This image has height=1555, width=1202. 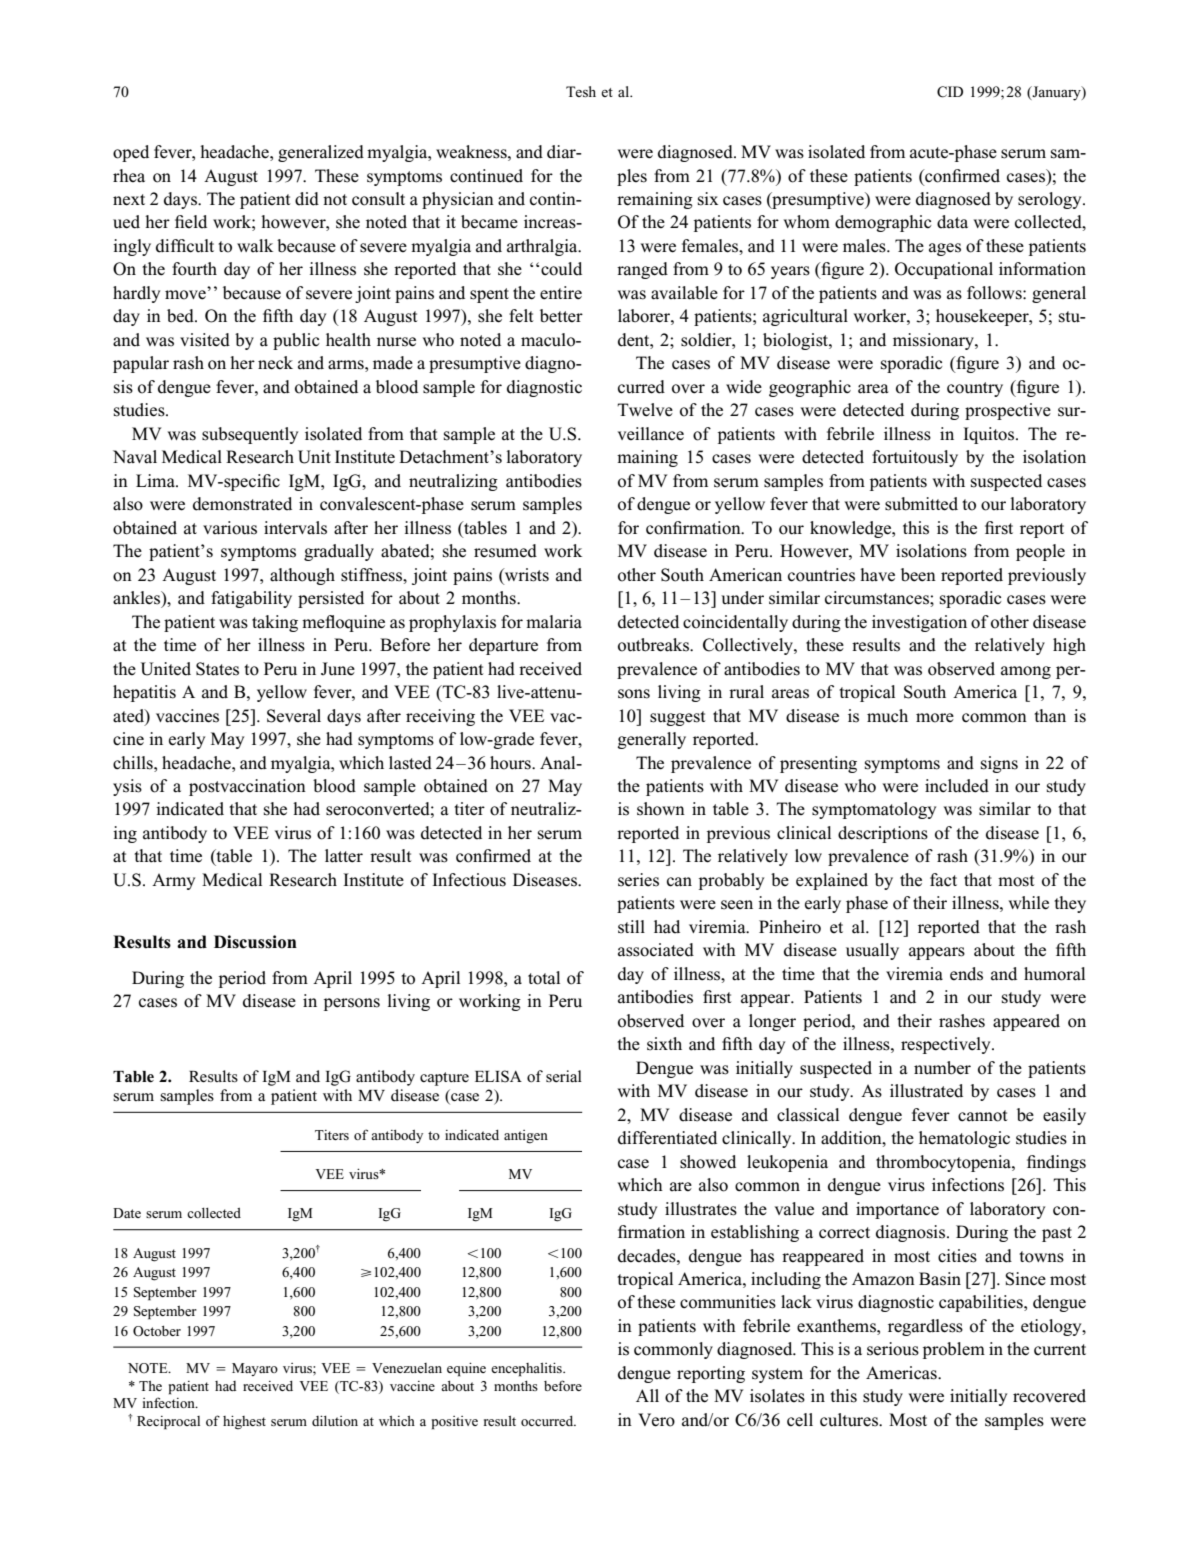 What do you see at coordinates (294, 716) in the image?
I see `Several` at bounding box center [294, 716].
